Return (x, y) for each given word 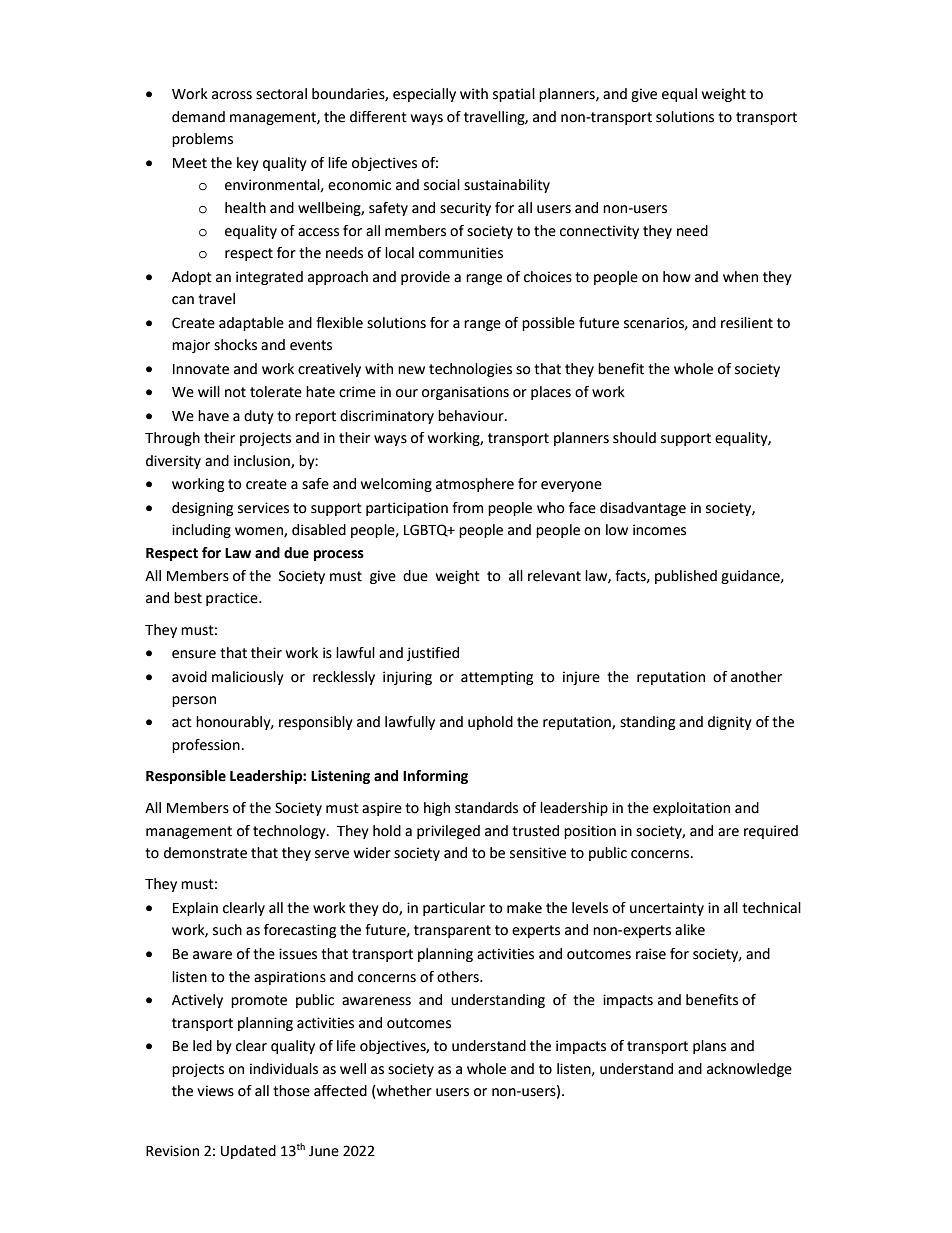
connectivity (599, 232)
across (232, 95)
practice (233, 599)
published (686, 577)
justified (433, 654)
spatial (514, 95)
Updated (248, 1152)
